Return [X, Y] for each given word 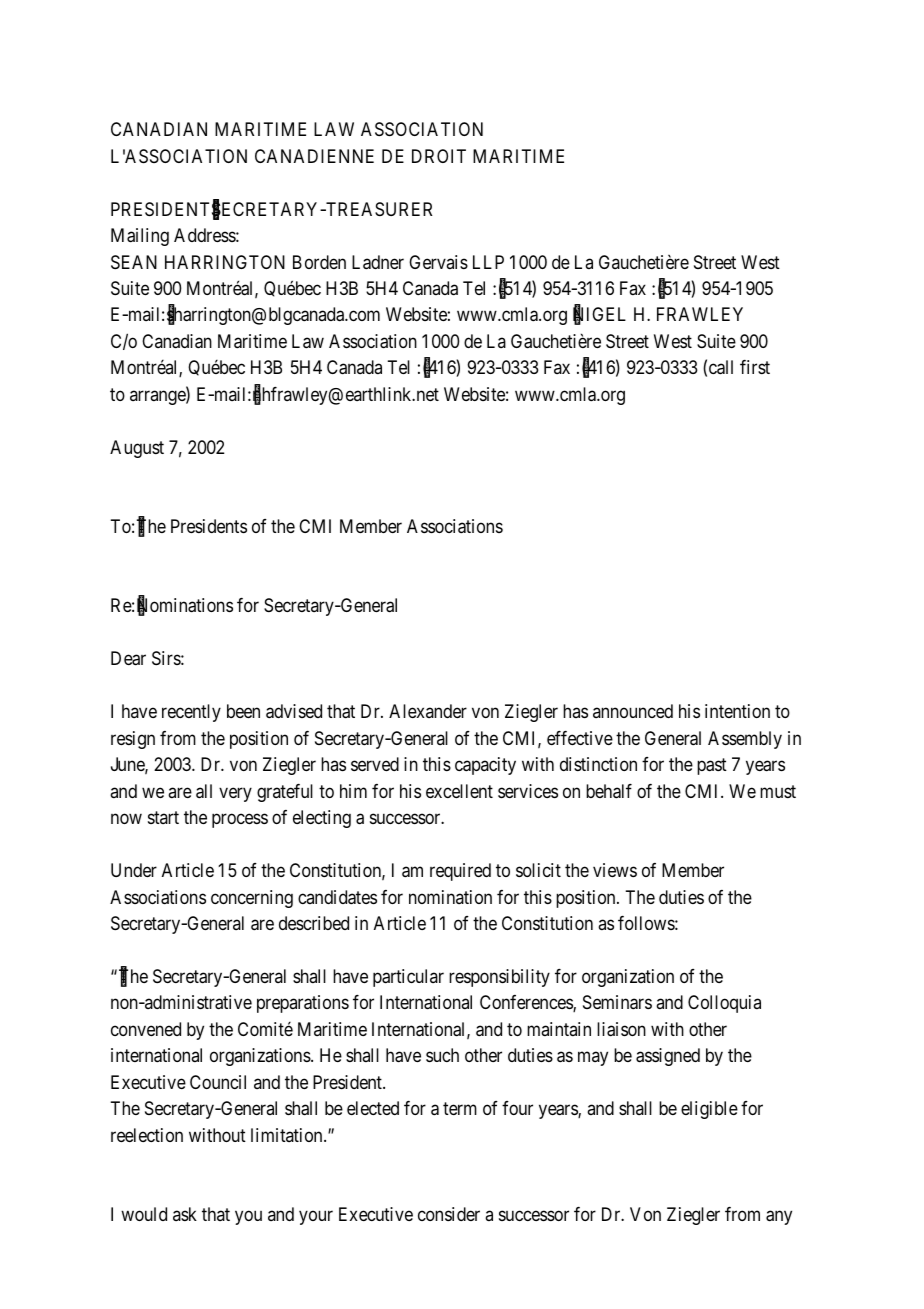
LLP [488, 262]
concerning [252, 899]
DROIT [439, 156]
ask [185, 1214]
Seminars [617, 1002]
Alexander [428, 711]
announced [633, 711]
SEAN [134, 262]
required [460, 872]
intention [737, 711]
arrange [158, 397]
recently [191, 713]
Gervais [438, 262]
